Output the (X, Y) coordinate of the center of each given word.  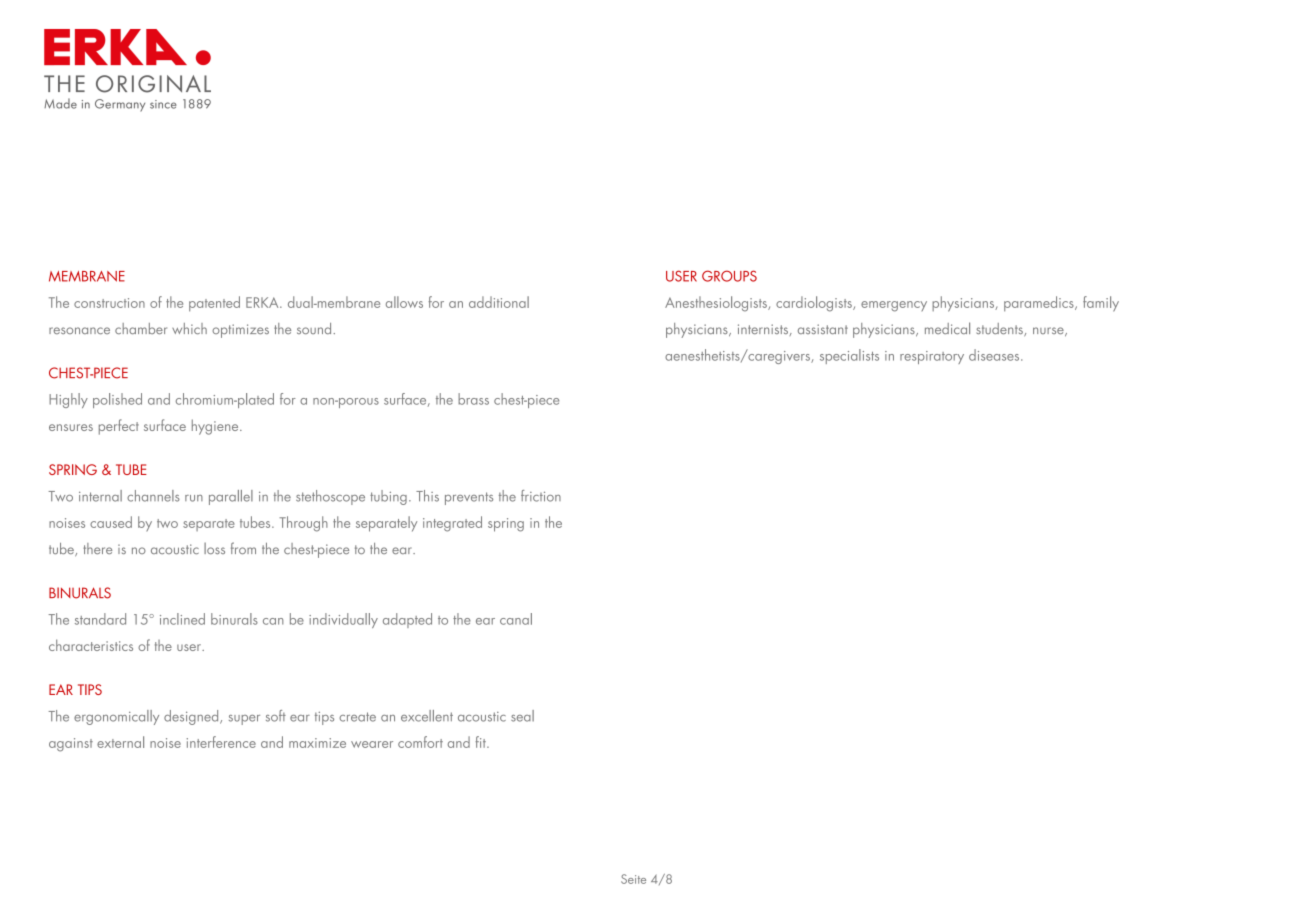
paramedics (1040, 303)
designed (192, 717)
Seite (633, 879)
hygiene (216, 427)
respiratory (932, 357)
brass (473, 399)
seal (522, 716)
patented (214, 304)
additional (499, 302)
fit (481, 742)
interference (221, 742)
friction (541, 496)
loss (214, 548)
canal (516, 619)
